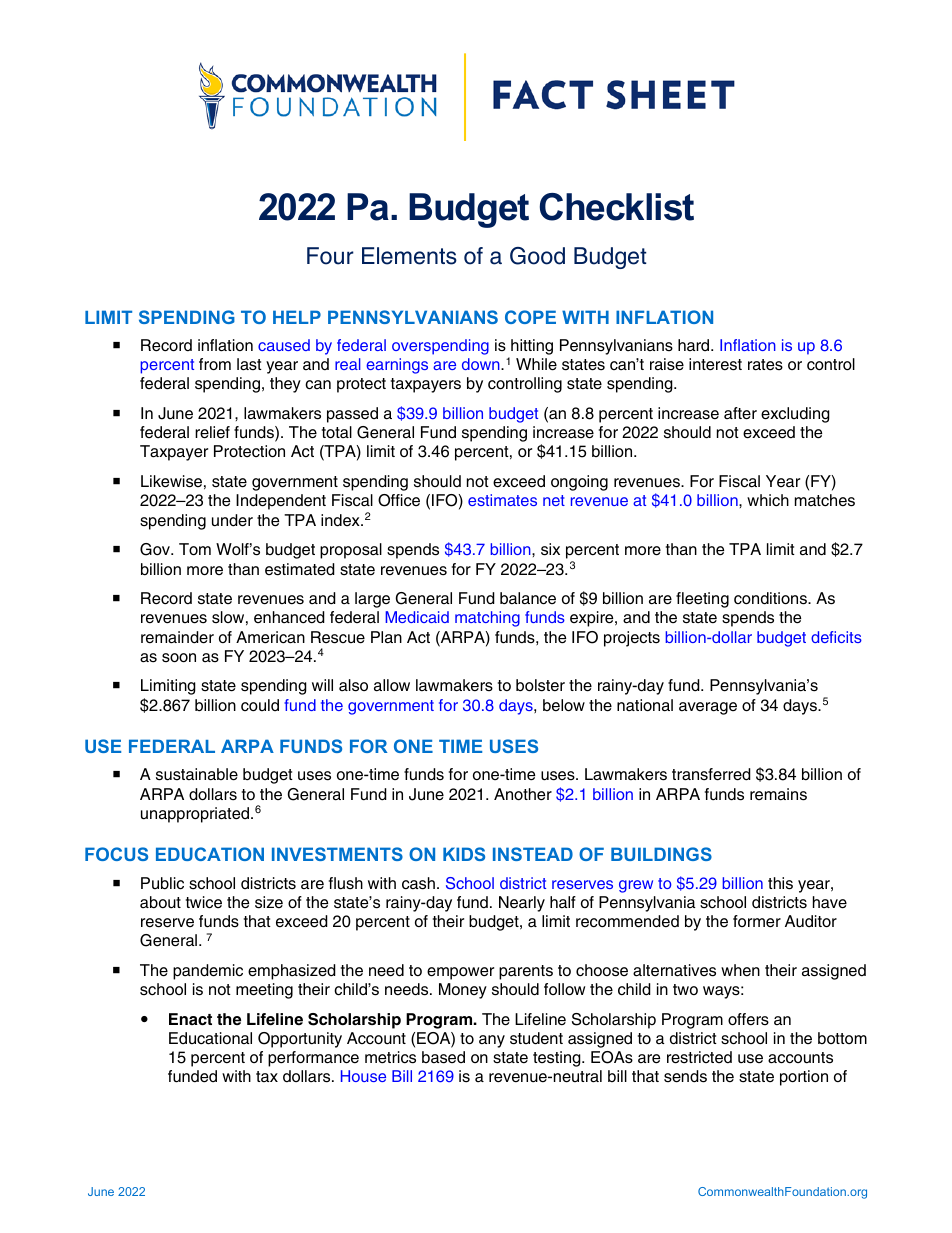 The height and width of the page is (1233, 952). I want to click on Four, so click(330, 256).
